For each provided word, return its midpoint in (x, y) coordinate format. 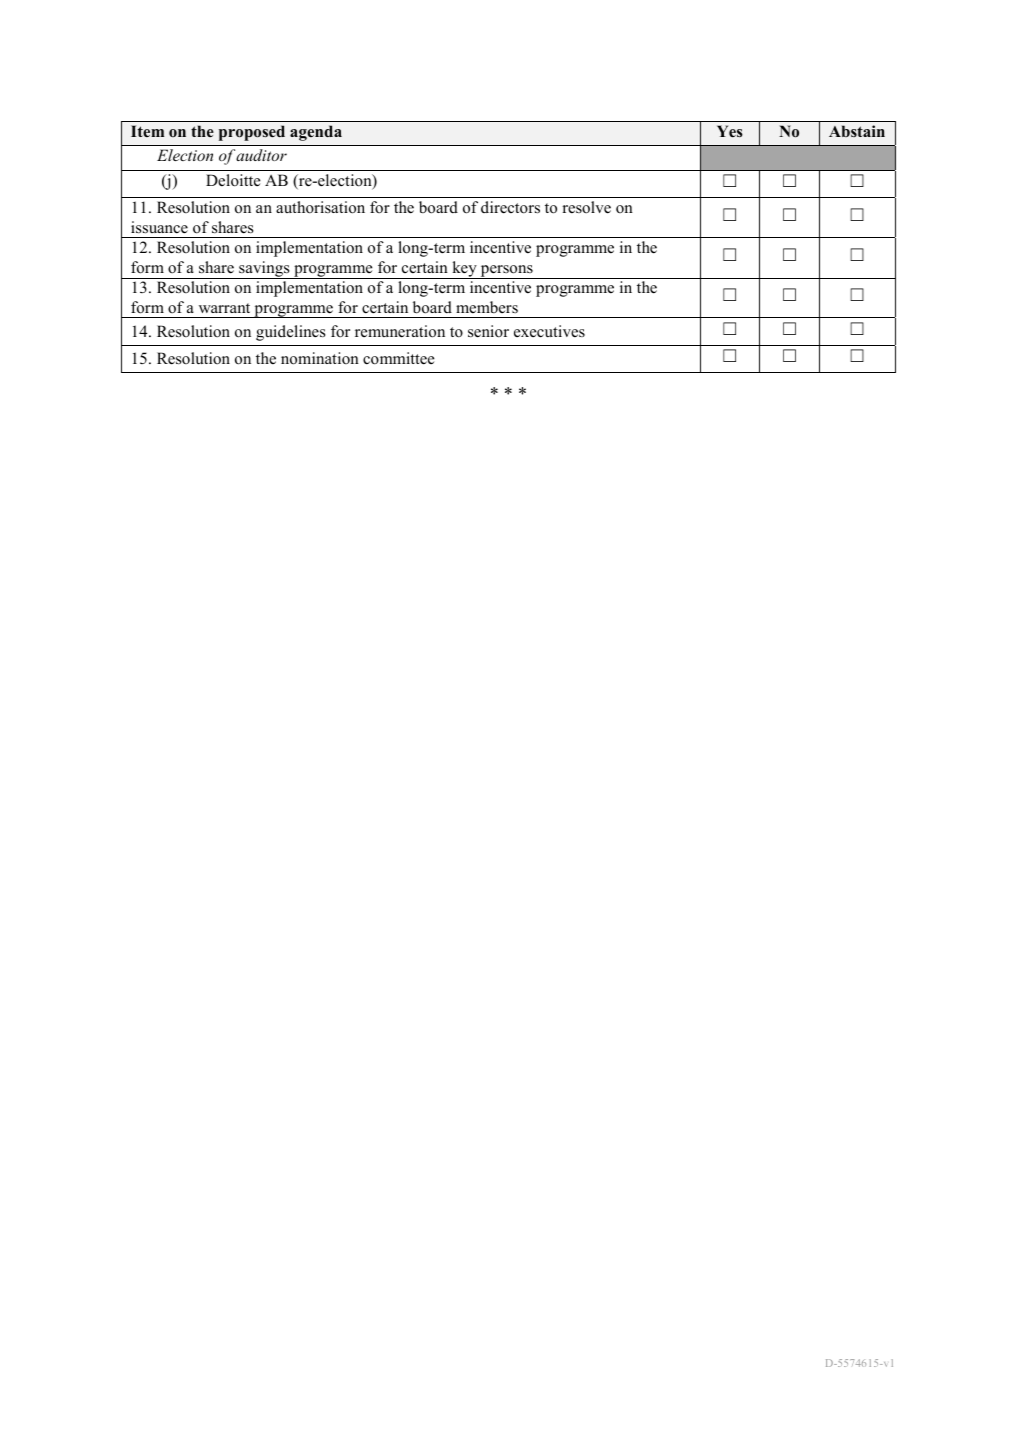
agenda (316, 133)
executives (549, 331)
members (487, 307)
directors (510, 207)
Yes (730, 131)
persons (506, 272)
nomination (320, 358)
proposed (252, 133)
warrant (224, 308)
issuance (159, 227)
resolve (586, 207)
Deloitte (233, 180)
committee (398, 358)
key (464, 270)
